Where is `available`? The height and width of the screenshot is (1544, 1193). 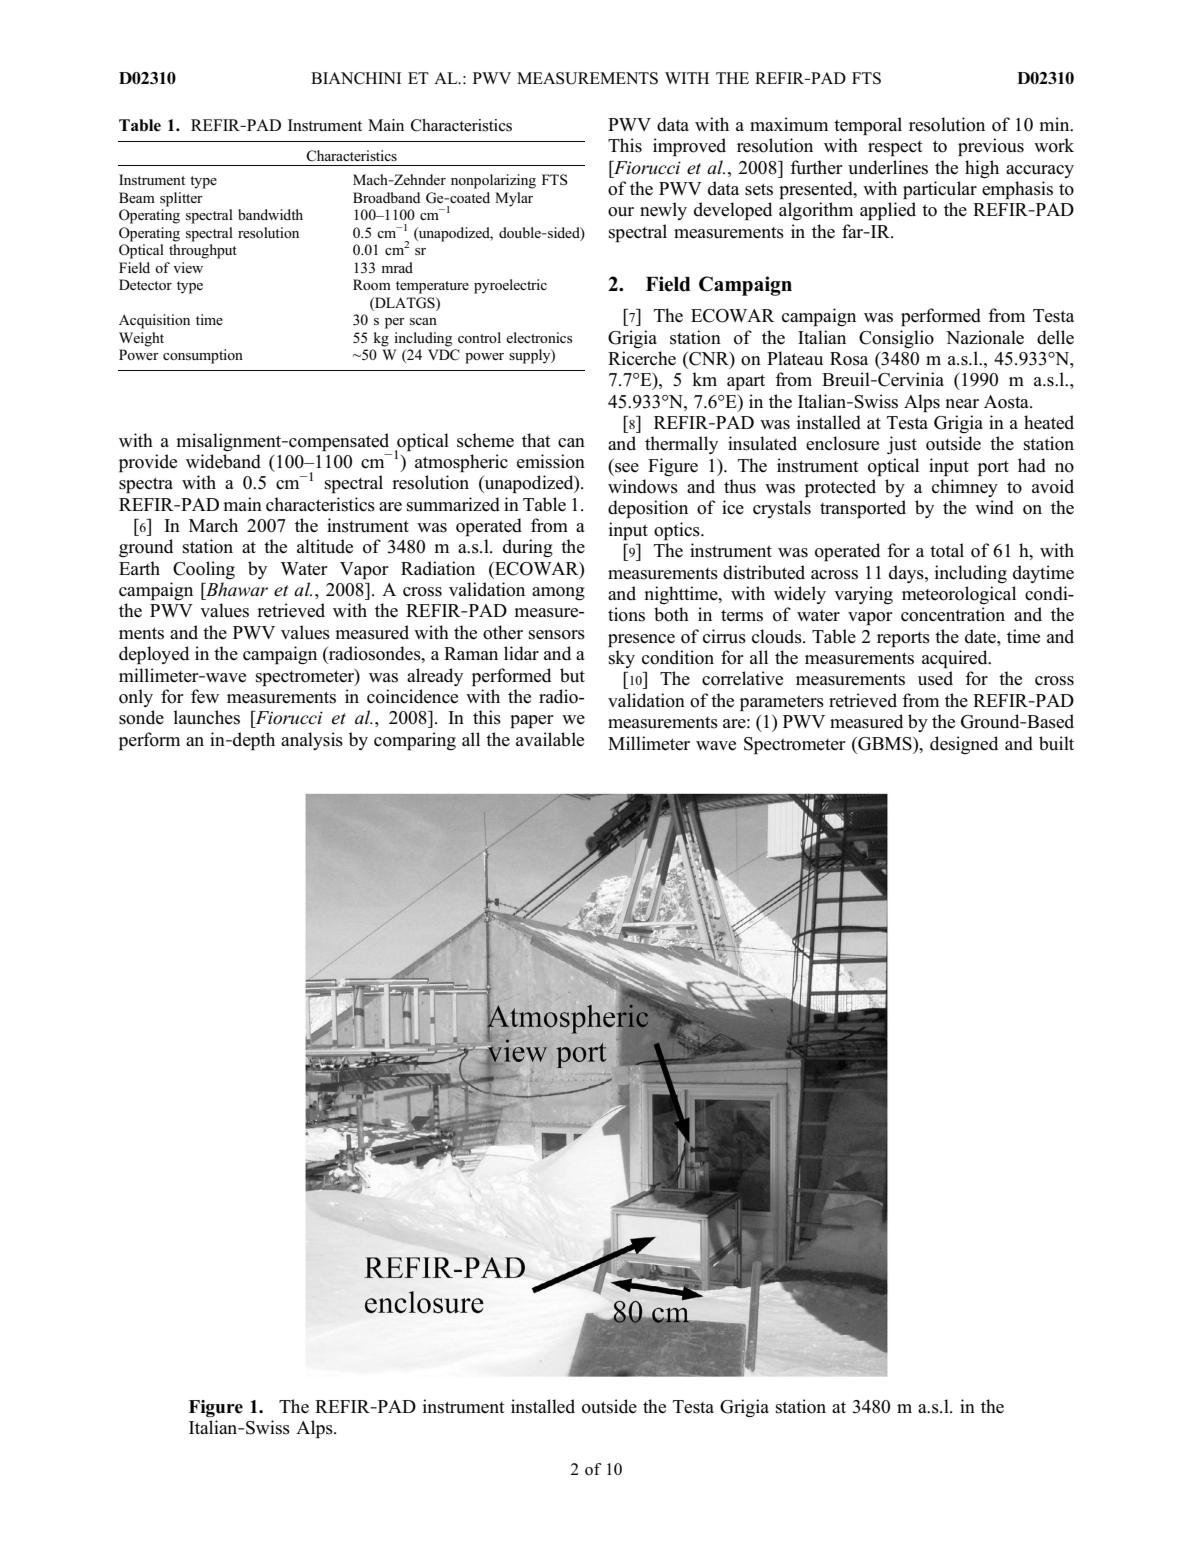
available is located at coordinates (550, 739).
